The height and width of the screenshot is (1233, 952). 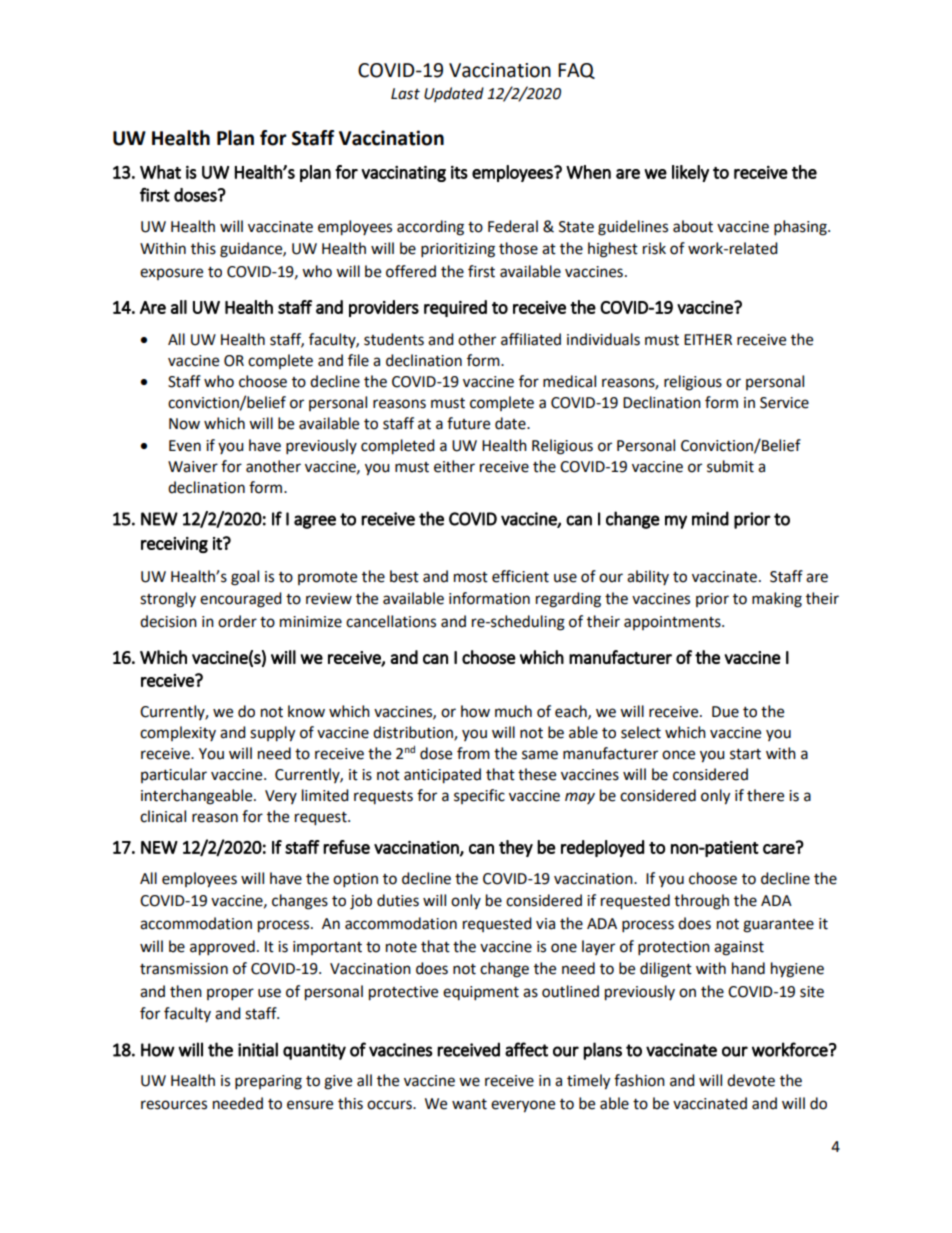 I want to click on most, so click(x=471, y=577).
